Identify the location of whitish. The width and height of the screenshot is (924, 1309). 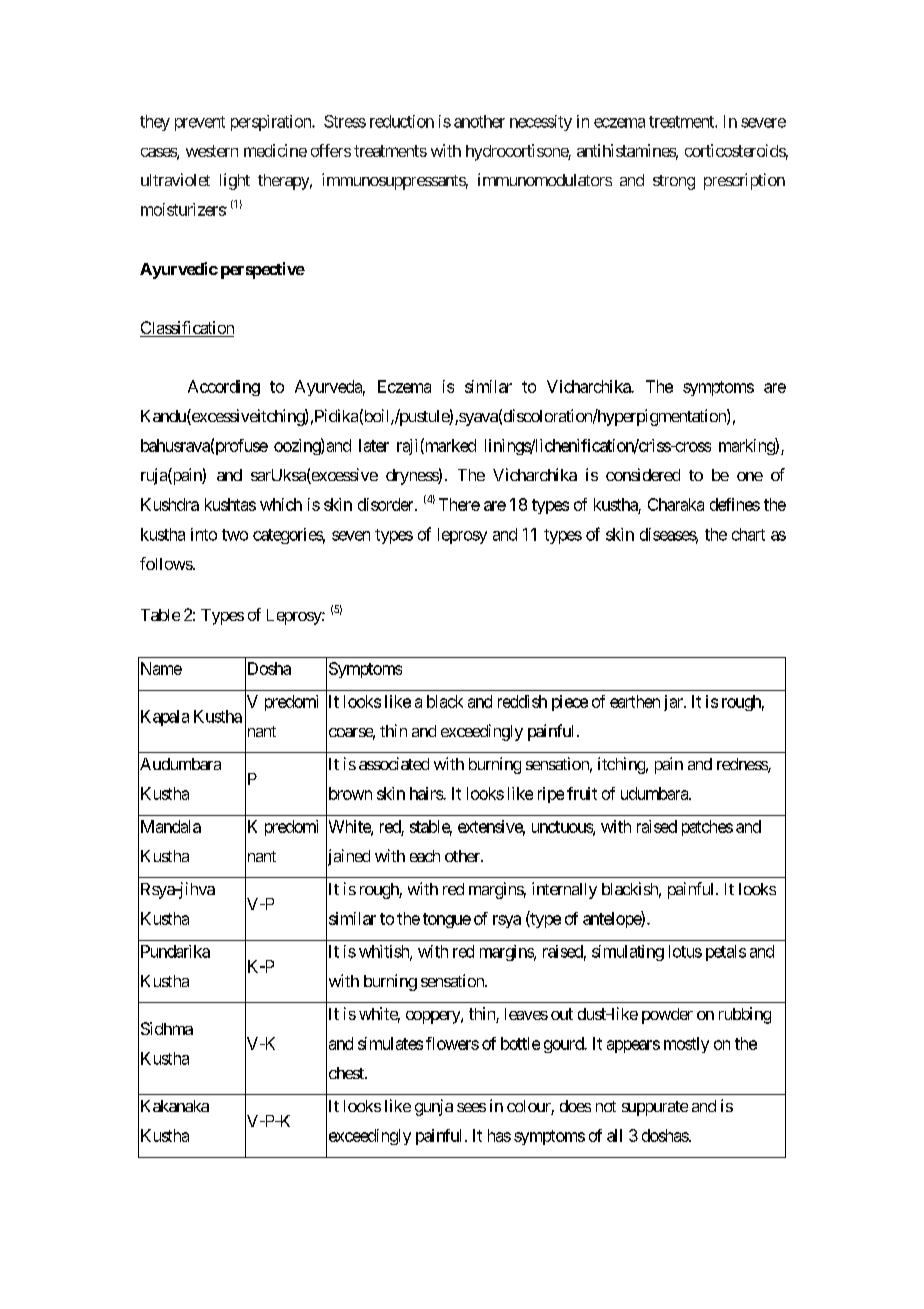
(385, 952).
